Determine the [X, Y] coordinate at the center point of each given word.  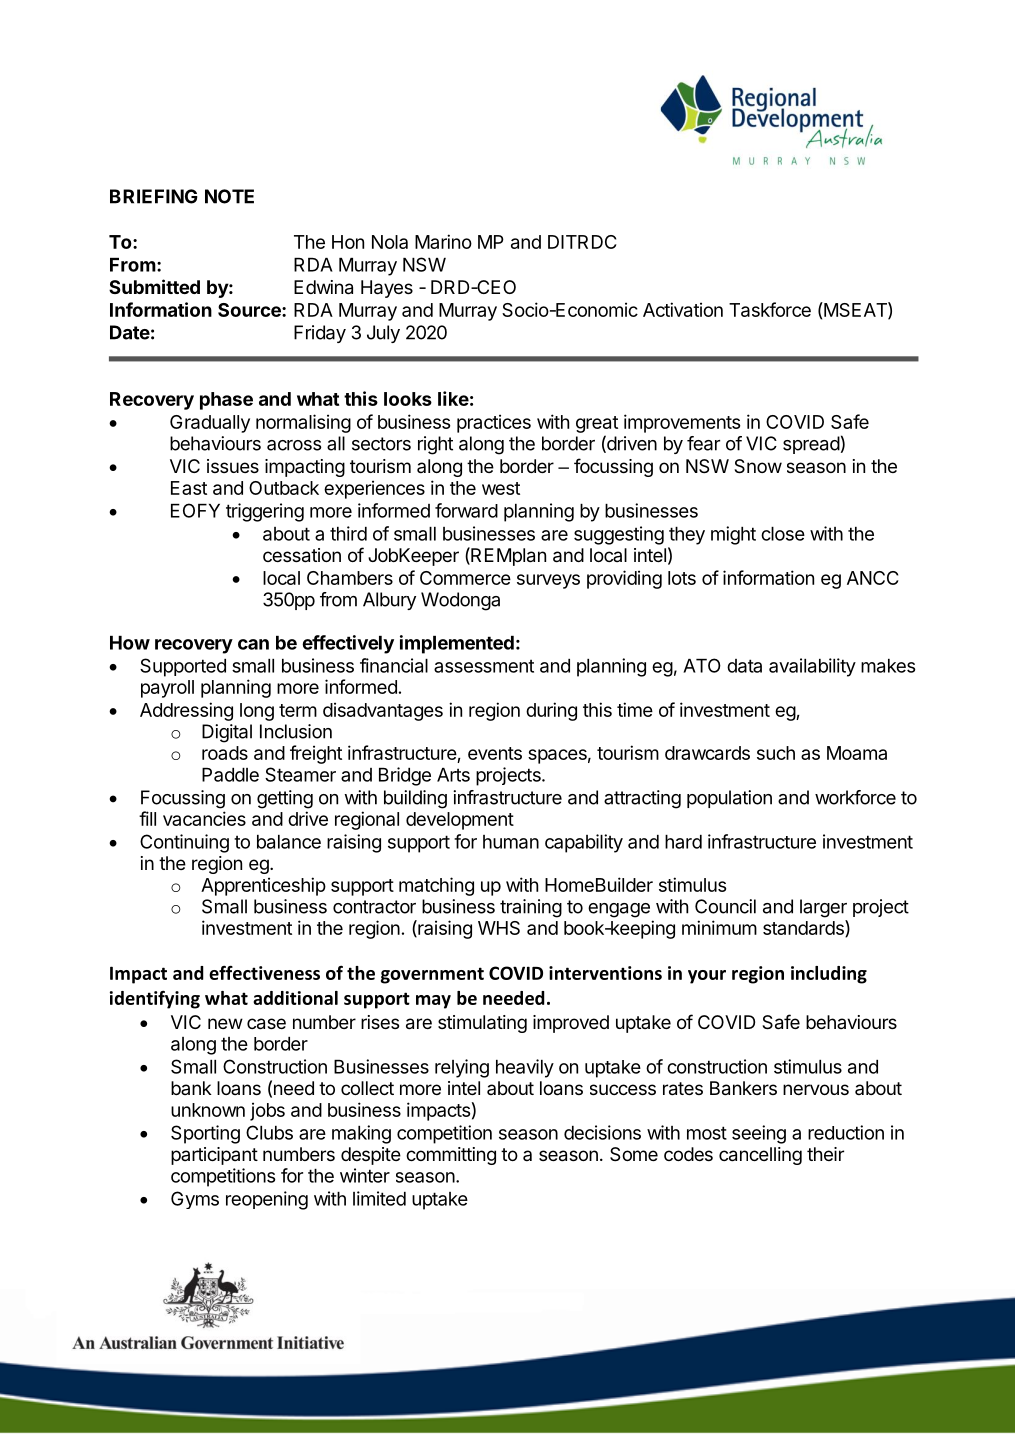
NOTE [229, 196]
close [783, 534]
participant [214, 1156]
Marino [443, 241]
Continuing [184, 843]
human [511, 842]
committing [451, 1156]
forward [466, 510]
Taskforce [770, 309]
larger [823, 908]
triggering [265, 512]
